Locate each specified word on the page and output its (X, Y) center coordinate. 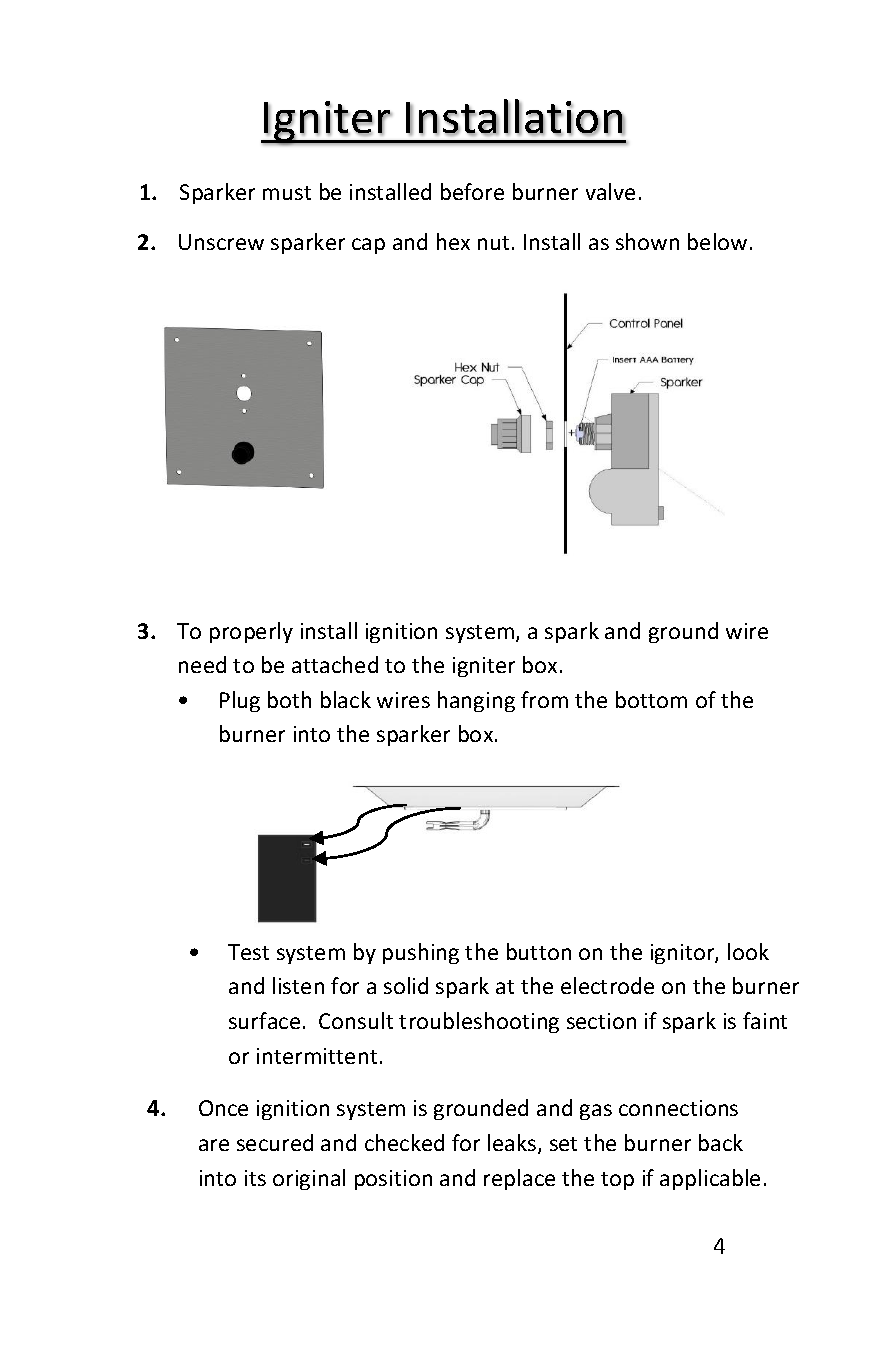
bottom (651, 699)
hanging (476, 701)
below (717, 241)
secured (275, 1142)
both (289, 699)
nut (493, 243)
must (287, 193)
